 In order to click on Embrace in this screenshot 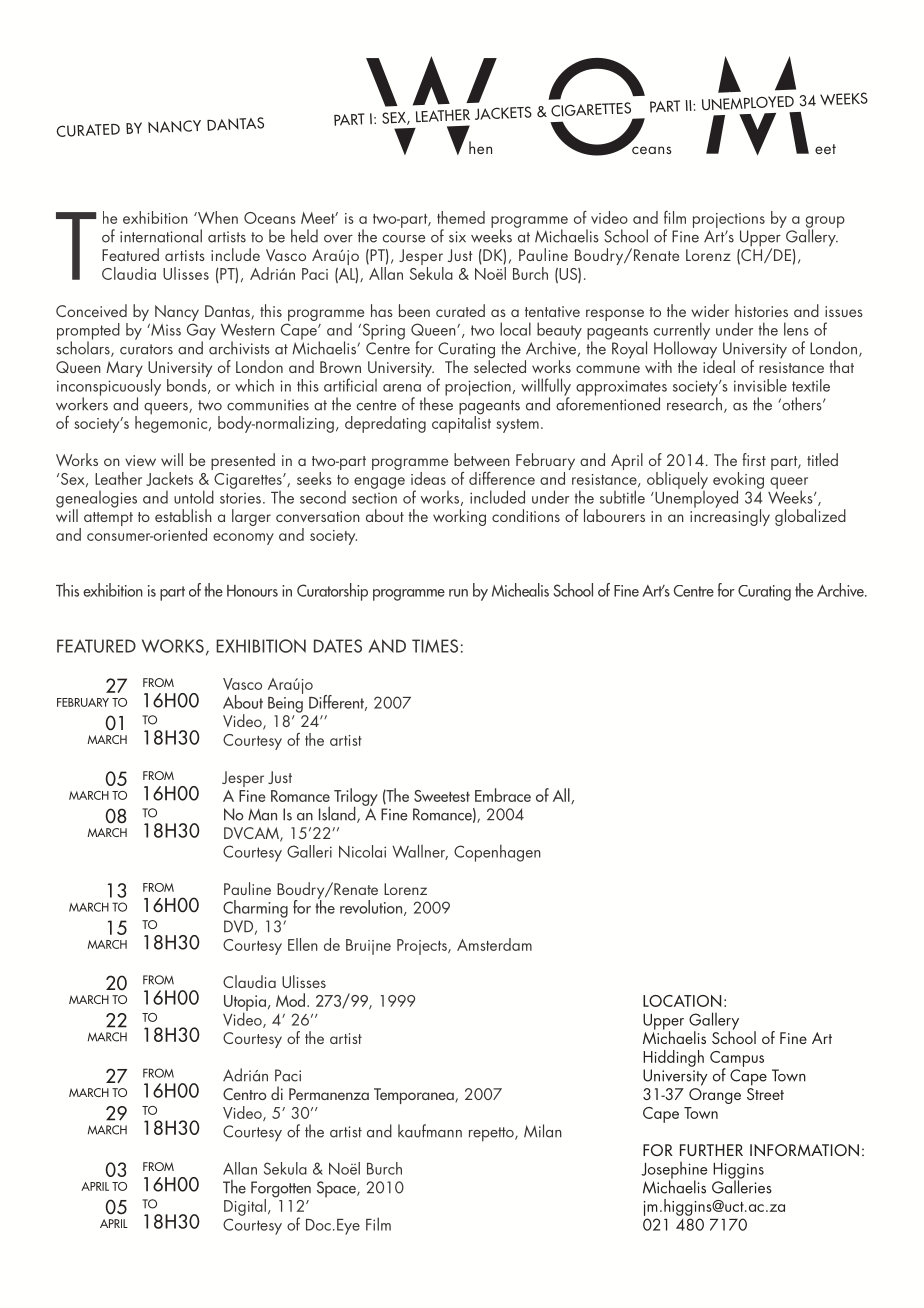, I will do `click(503, 795)`.
